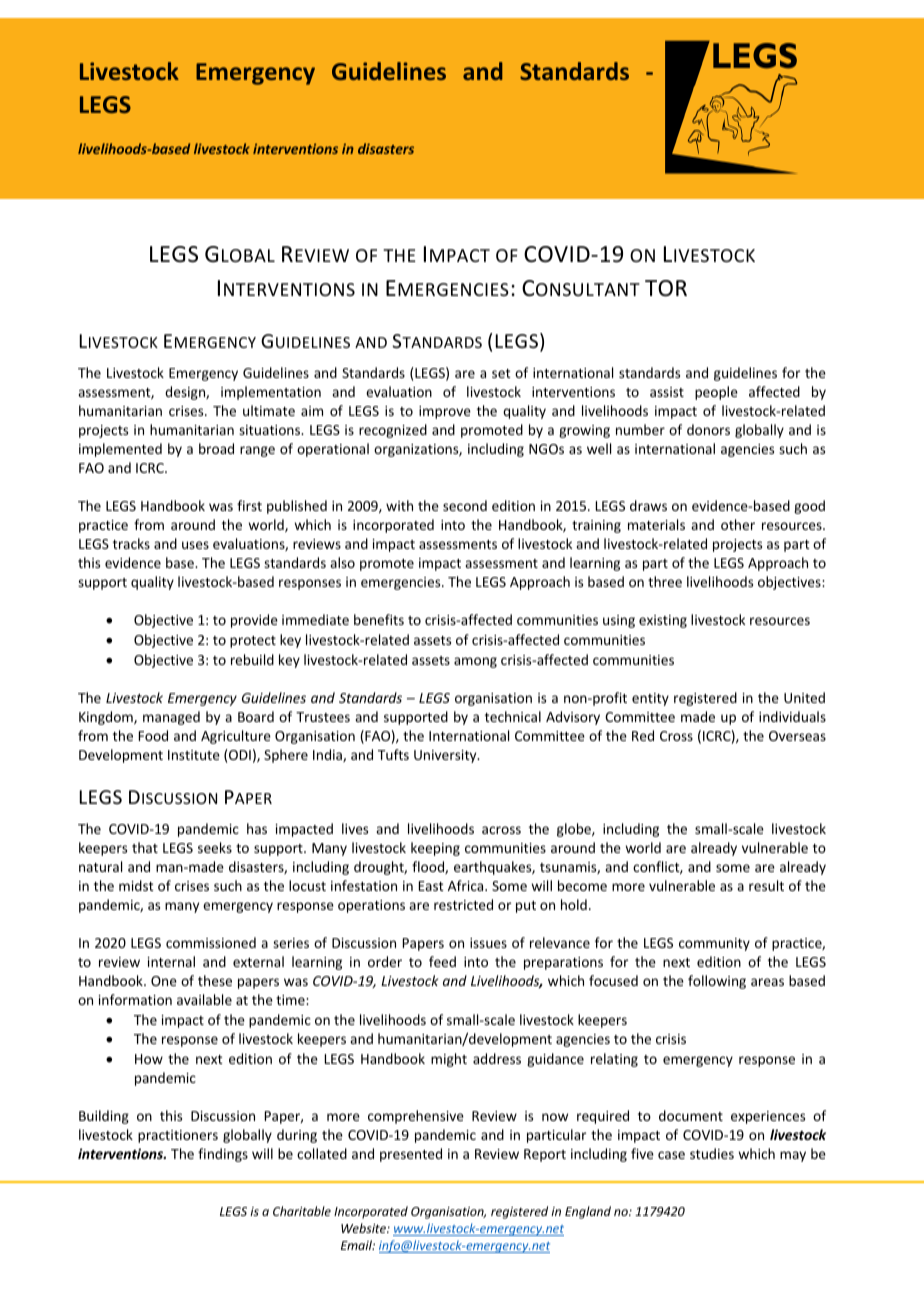  What do you see at coordinates (663, 621) in the screenshot?
I see `existing` at bounding box center [663, 621].
